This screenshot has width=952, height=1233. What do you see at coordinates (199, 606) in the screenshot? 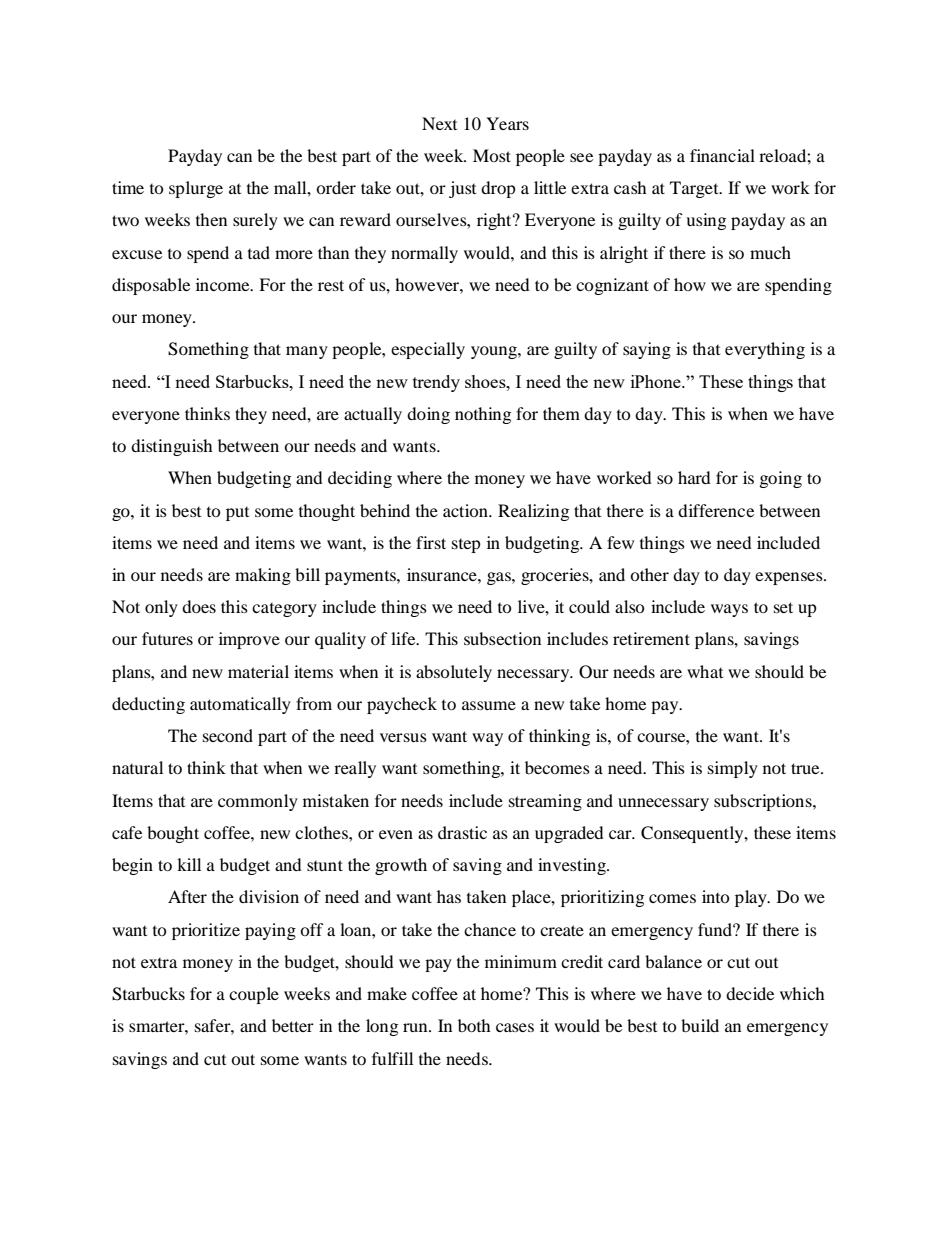
I see `does` at bounding box center [199, 606].
